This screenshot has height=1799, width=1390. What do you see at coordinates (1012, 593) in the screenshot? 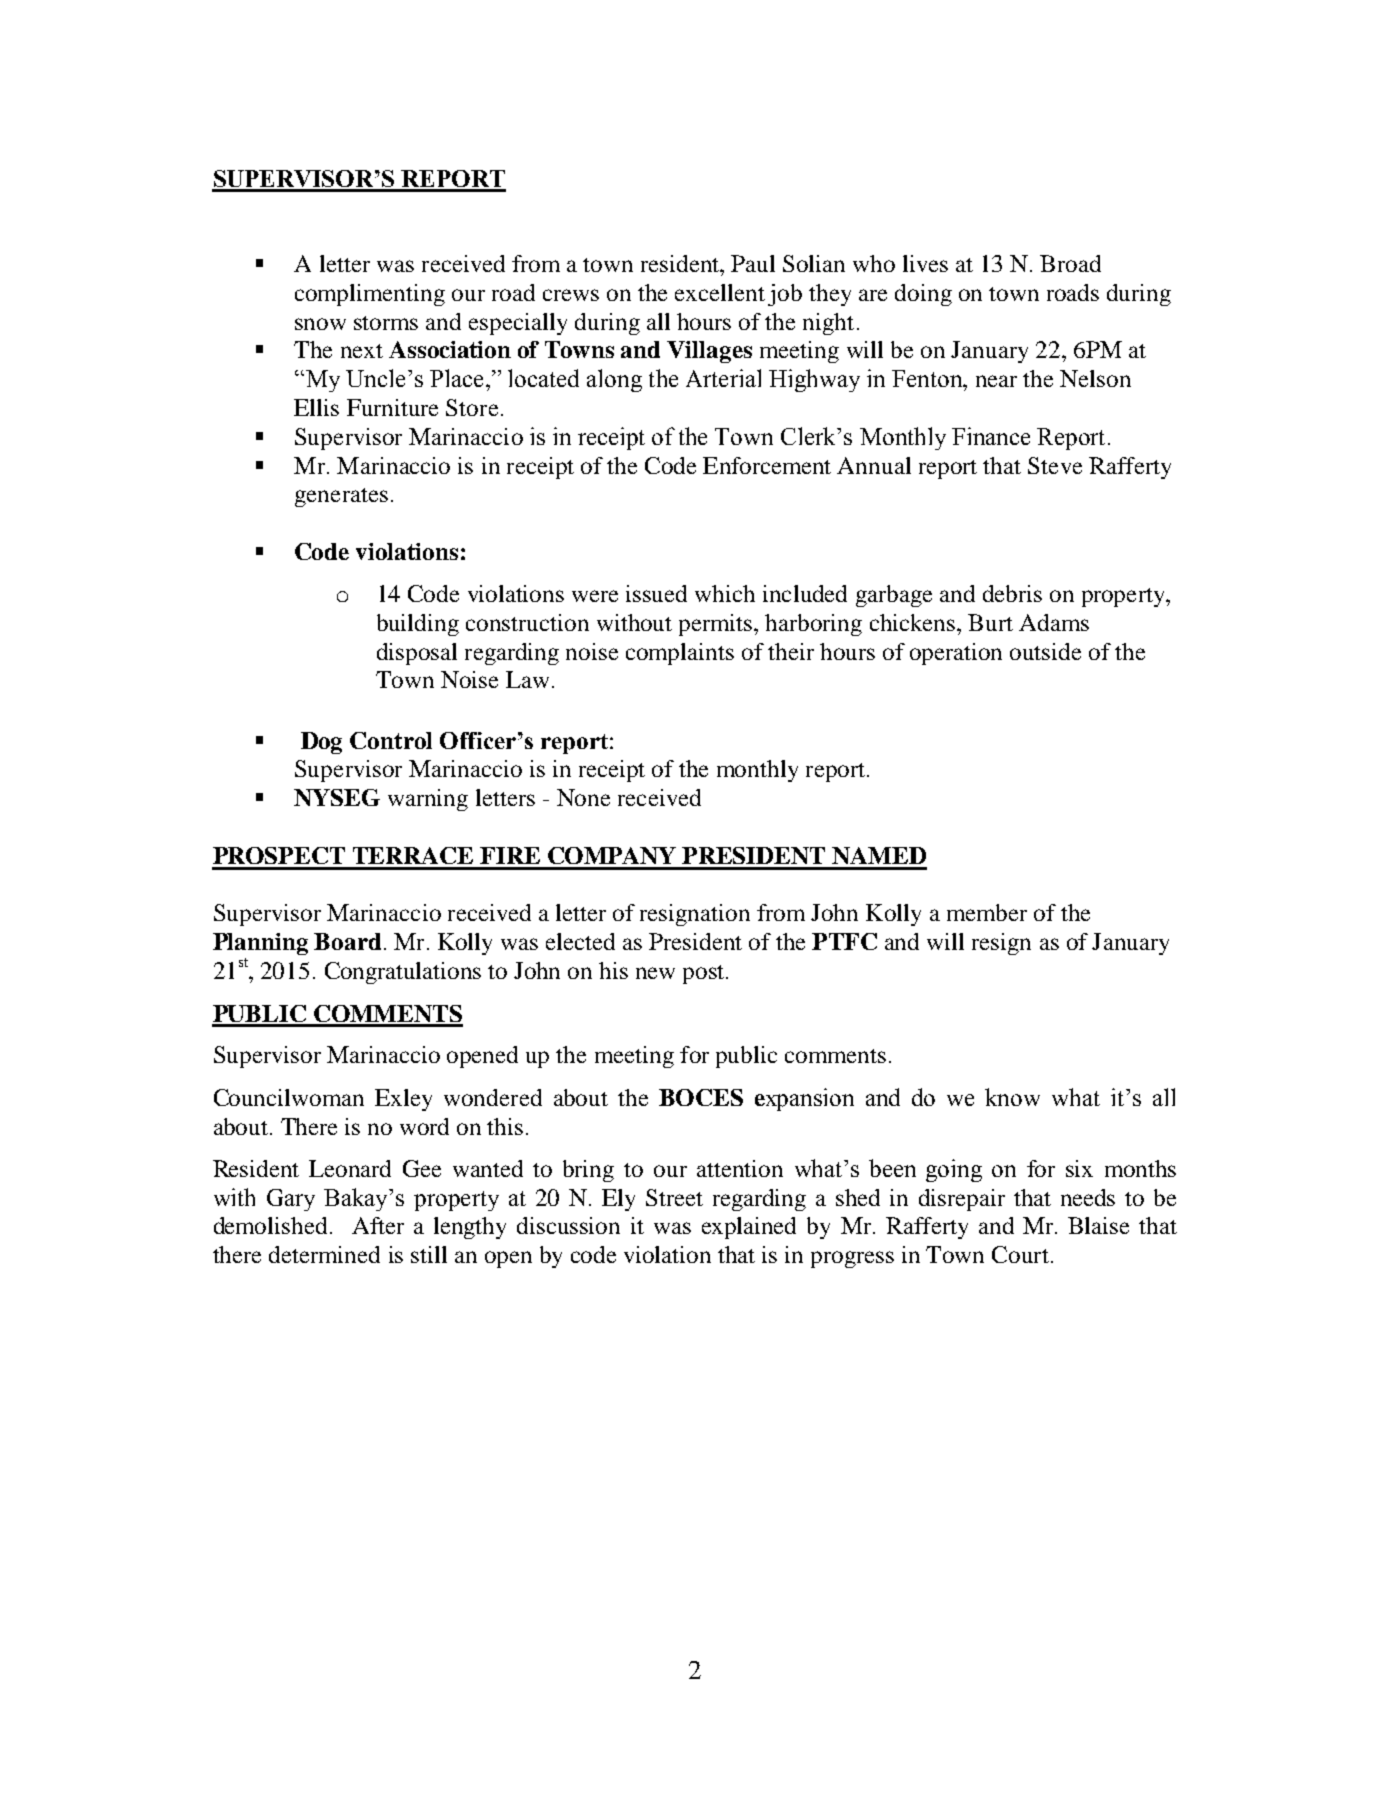
I see `debris` at bounding box center [1012, 593].
